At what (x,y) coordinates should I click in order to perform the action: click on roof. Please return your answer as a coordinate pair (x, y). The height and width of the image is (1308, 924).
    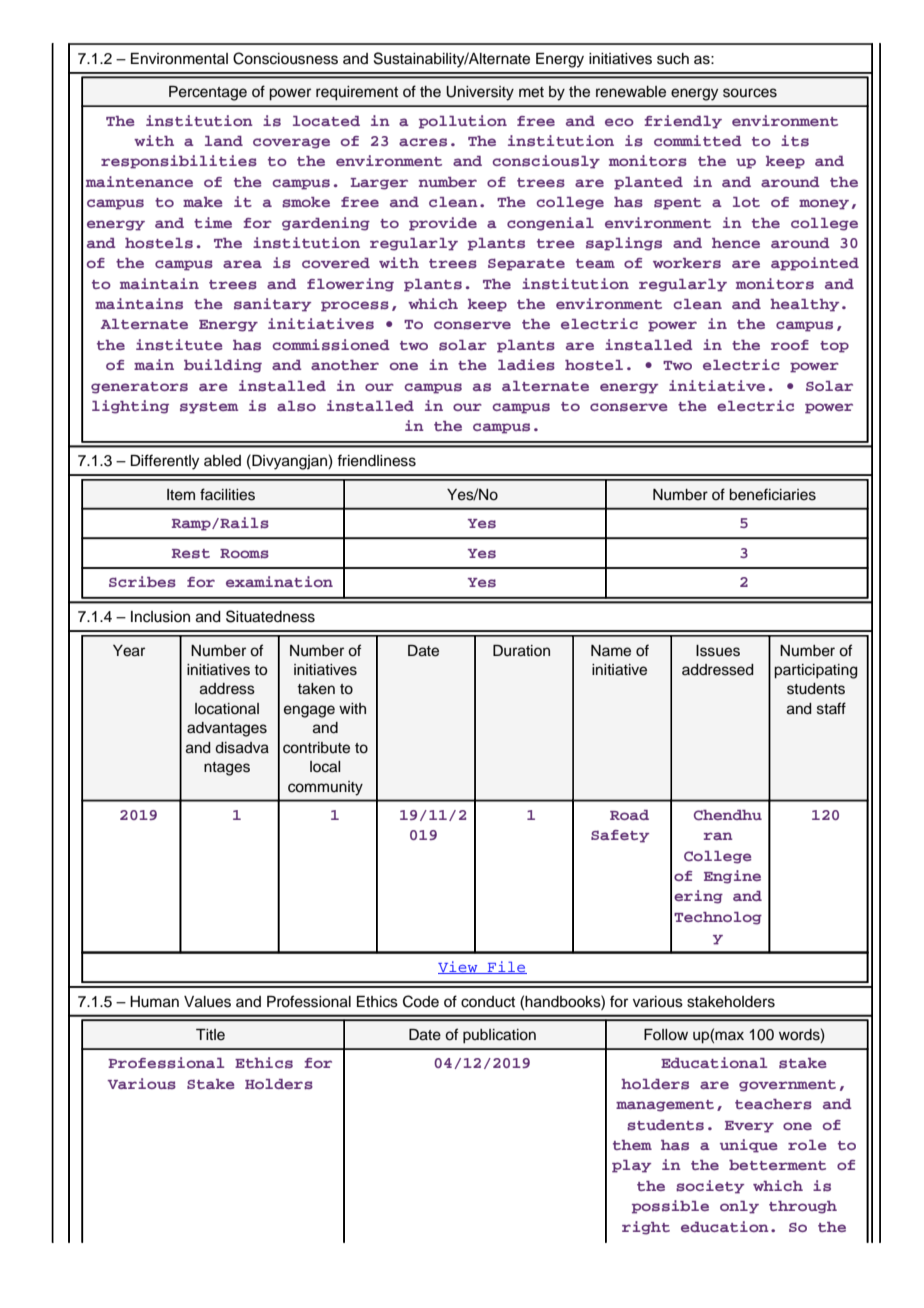
    Looking at the image, I should click on (790, 345).
